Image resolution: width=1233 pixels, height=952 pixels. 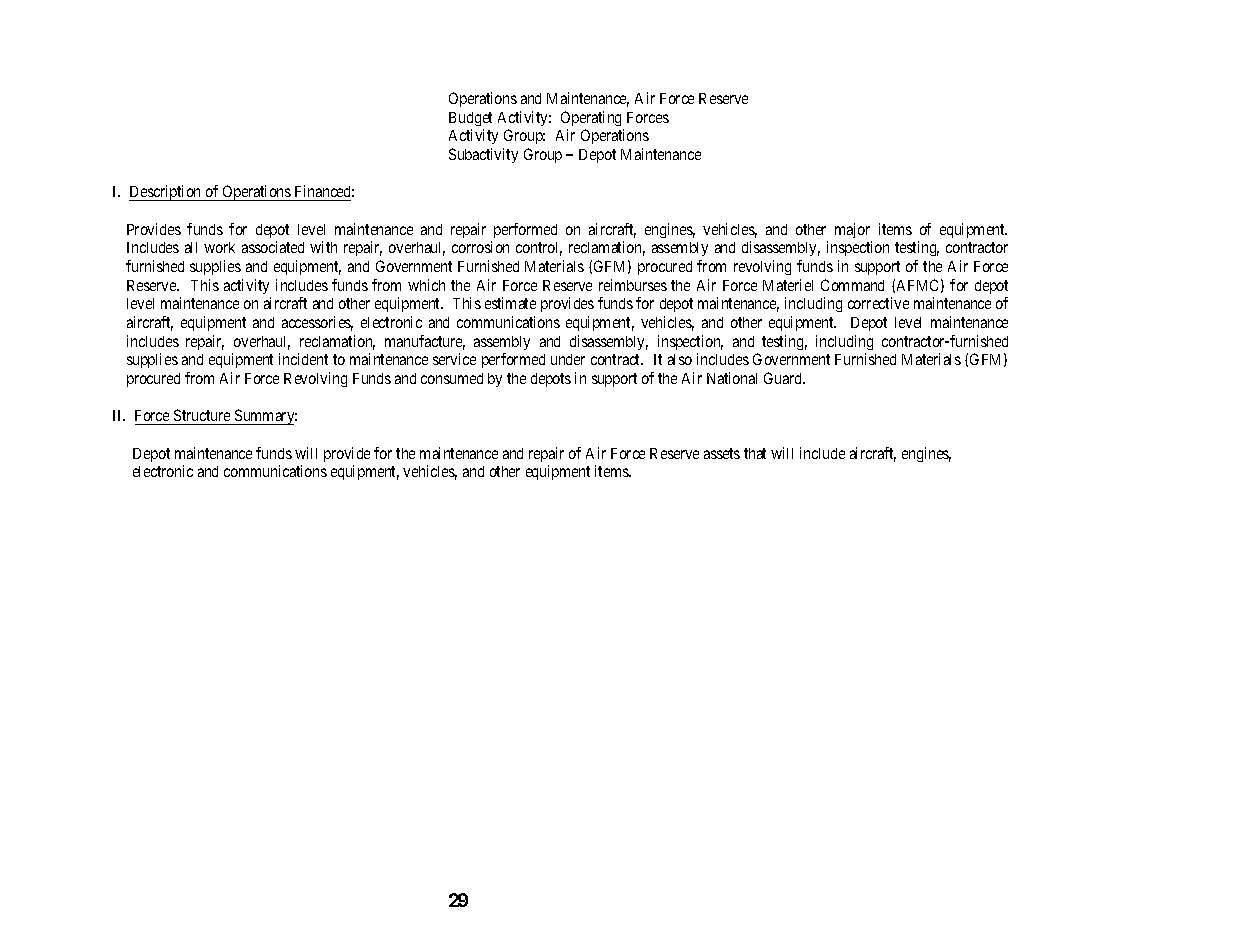 I want to click on associated, so click(x=273, y=247).
